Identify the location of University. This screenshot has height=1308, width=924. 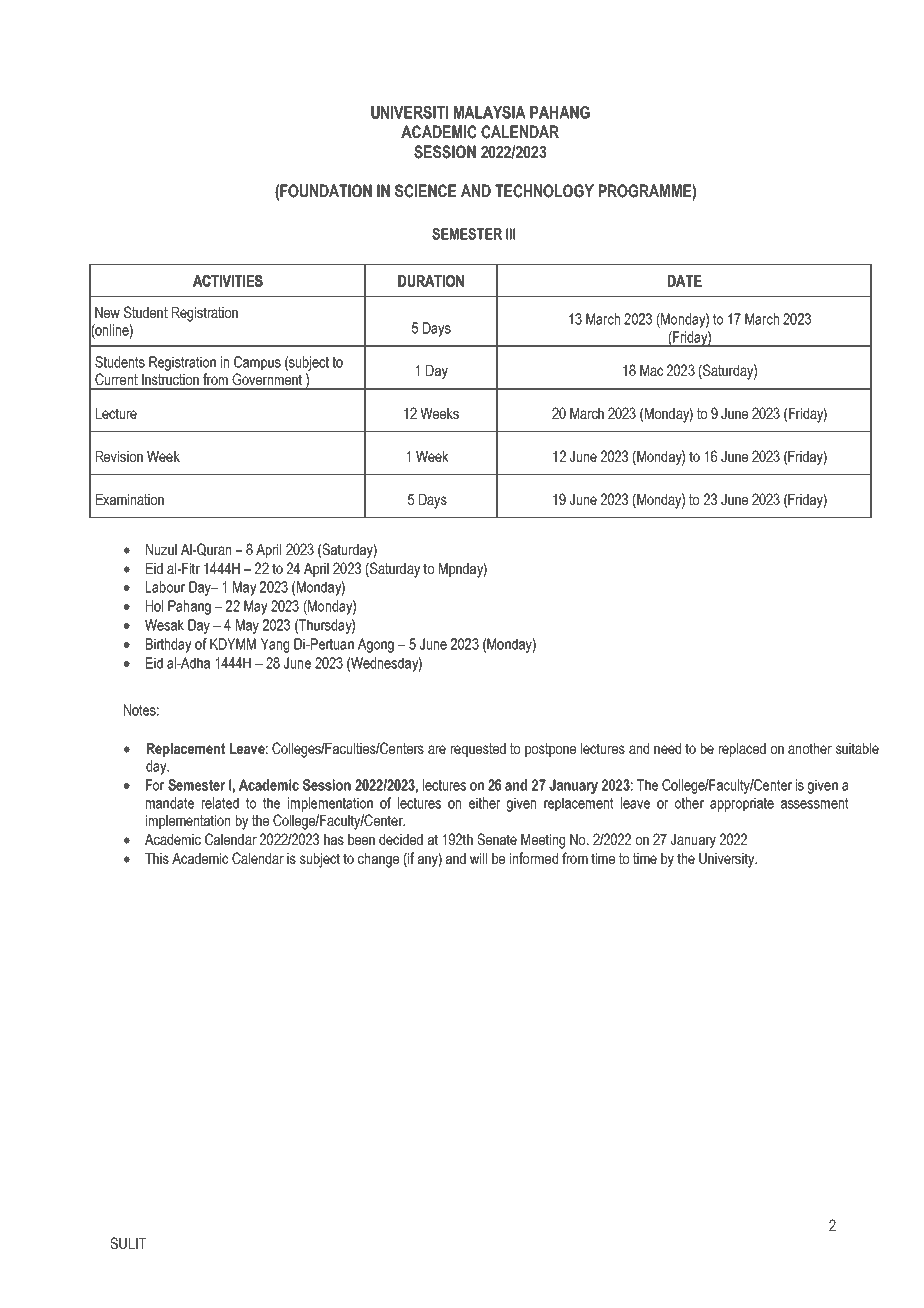
(728, 860).
